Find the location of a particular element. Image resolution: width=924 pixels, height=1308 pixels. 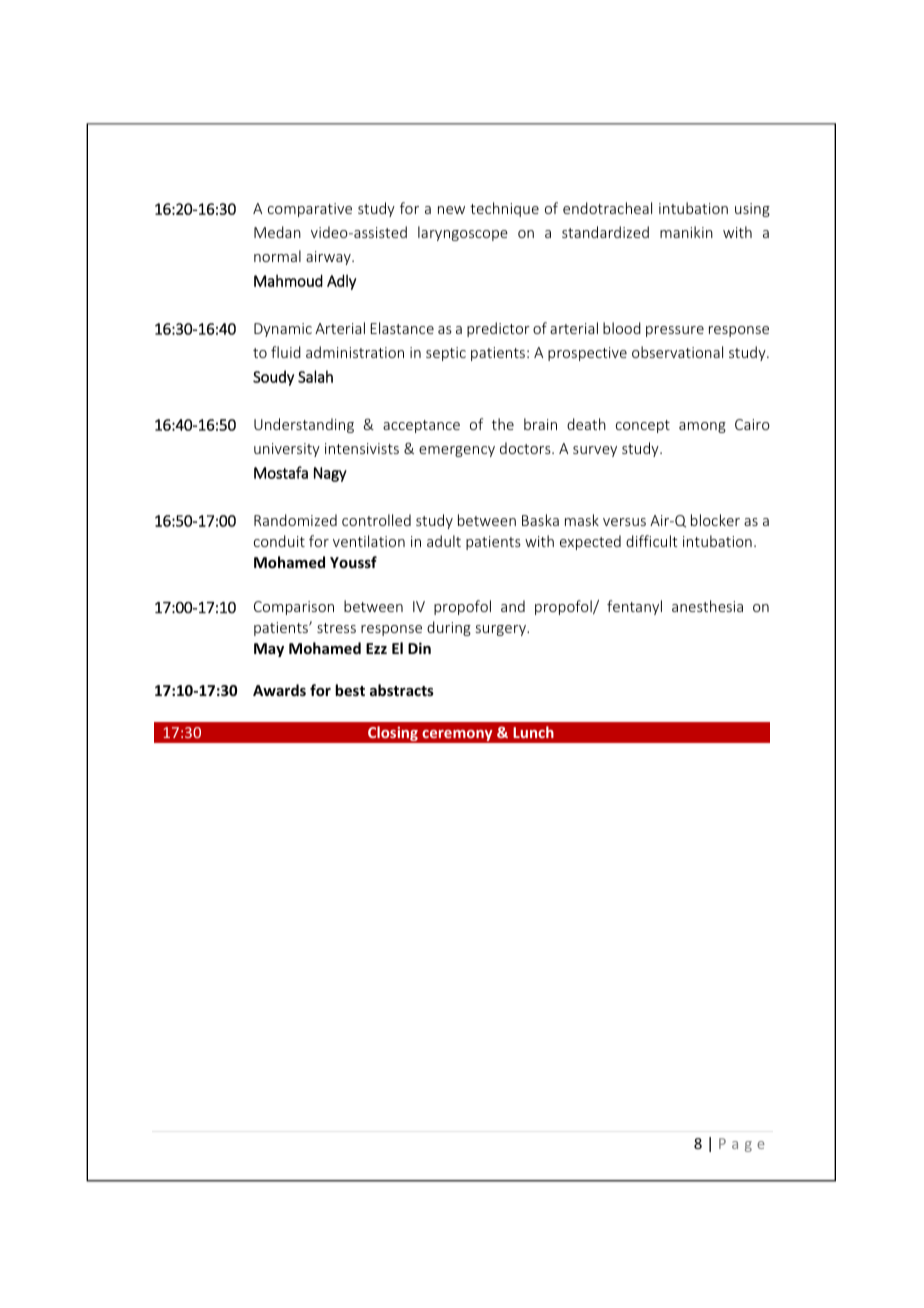

best is located at coordinates (350, 690).
